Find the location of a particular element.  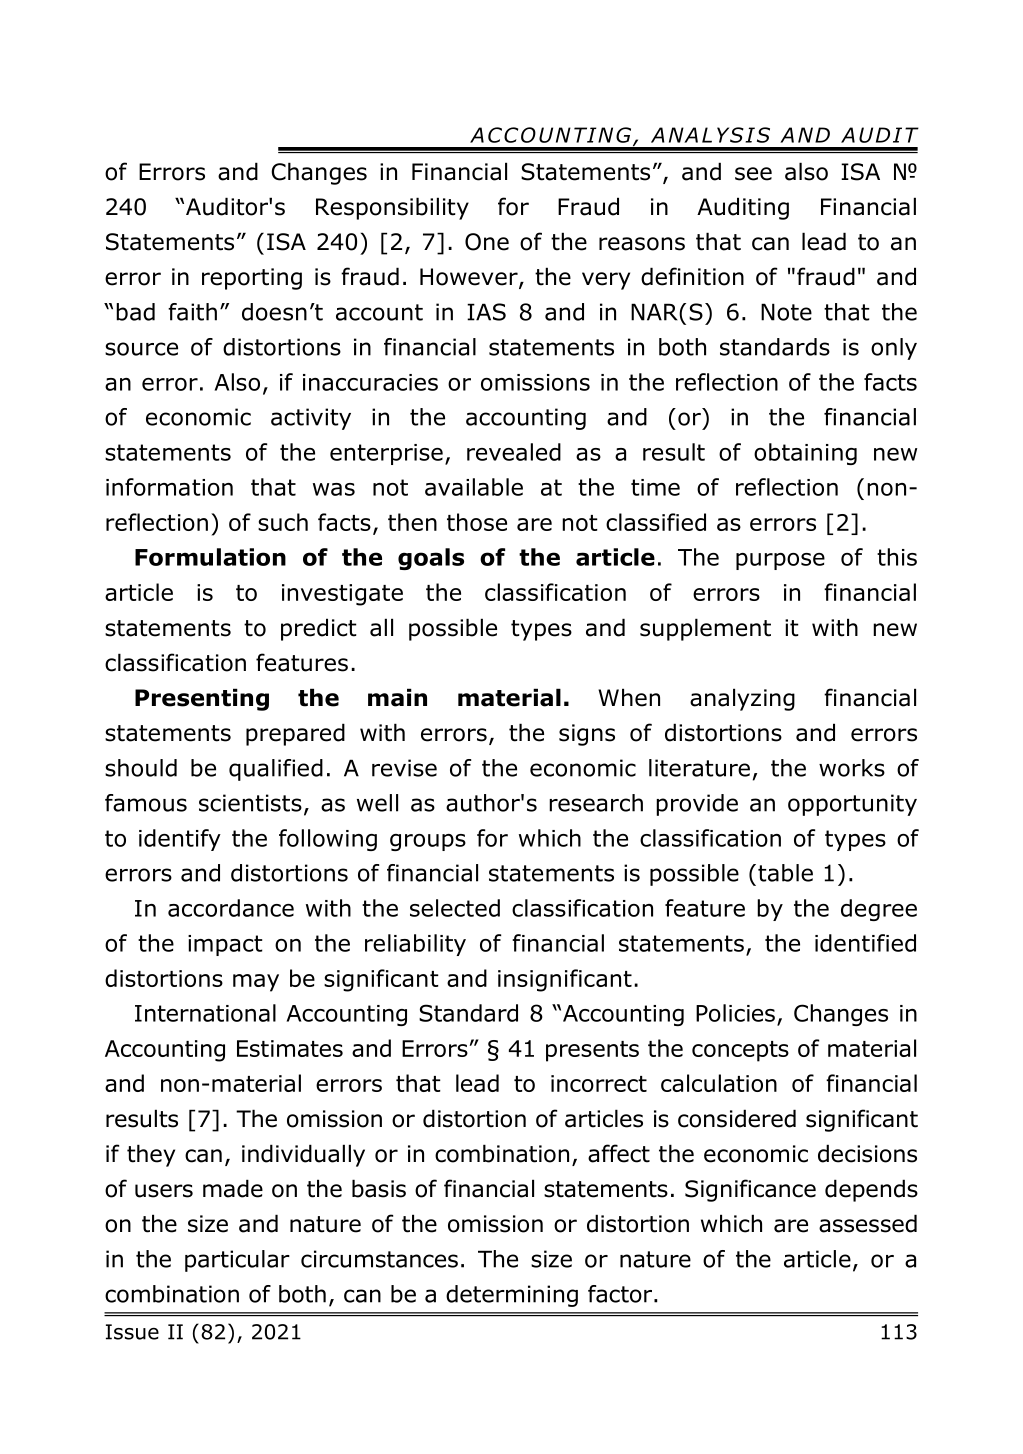

information is located at coordinates (169, 487).
